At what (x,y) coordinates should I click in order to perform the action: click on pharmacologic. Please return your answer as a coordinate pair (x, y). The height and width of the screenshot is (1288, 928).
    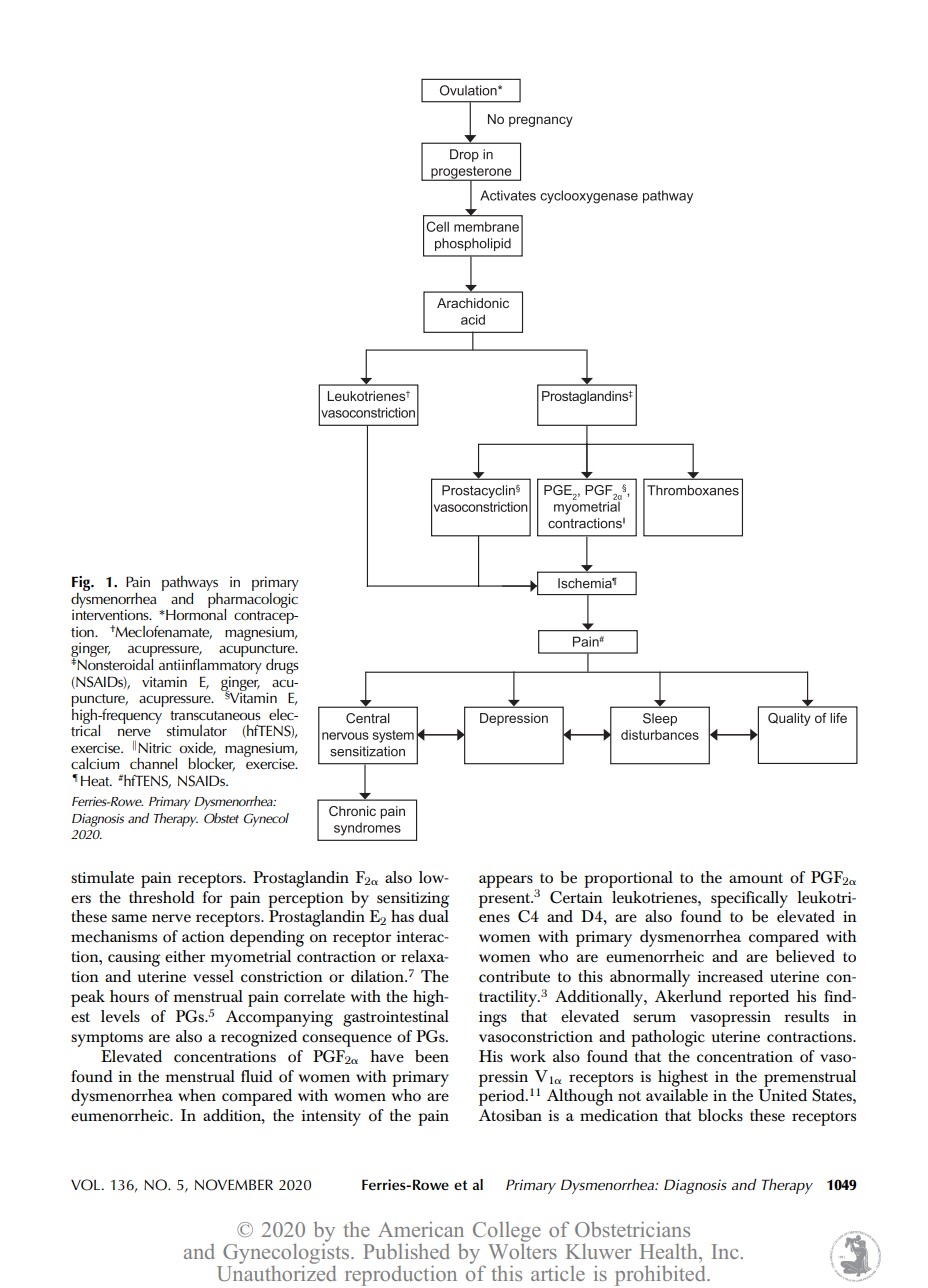
    Looking at the image, I should click on (252, 600).
